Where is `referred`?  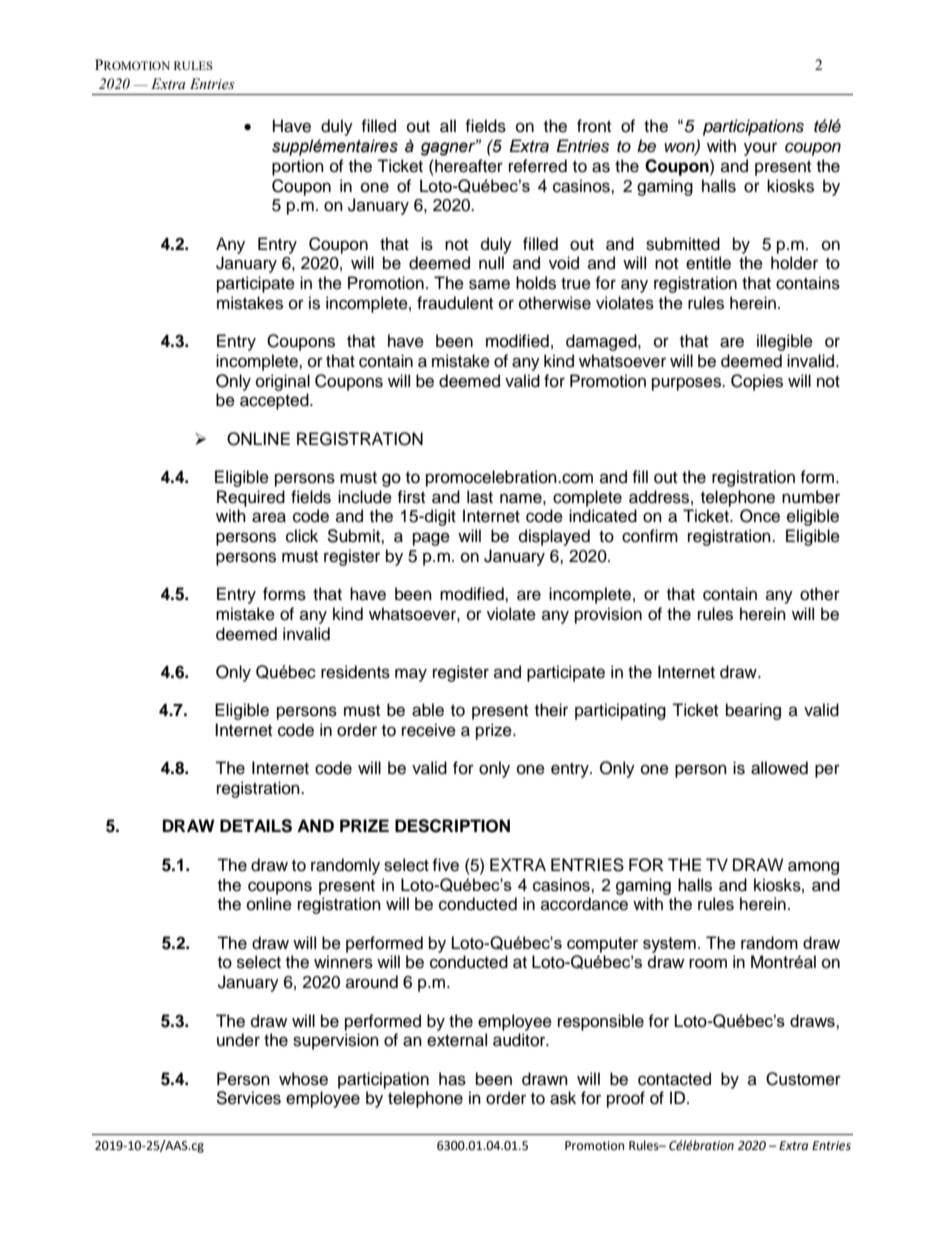 referred is located at coordinates (538, 166).
